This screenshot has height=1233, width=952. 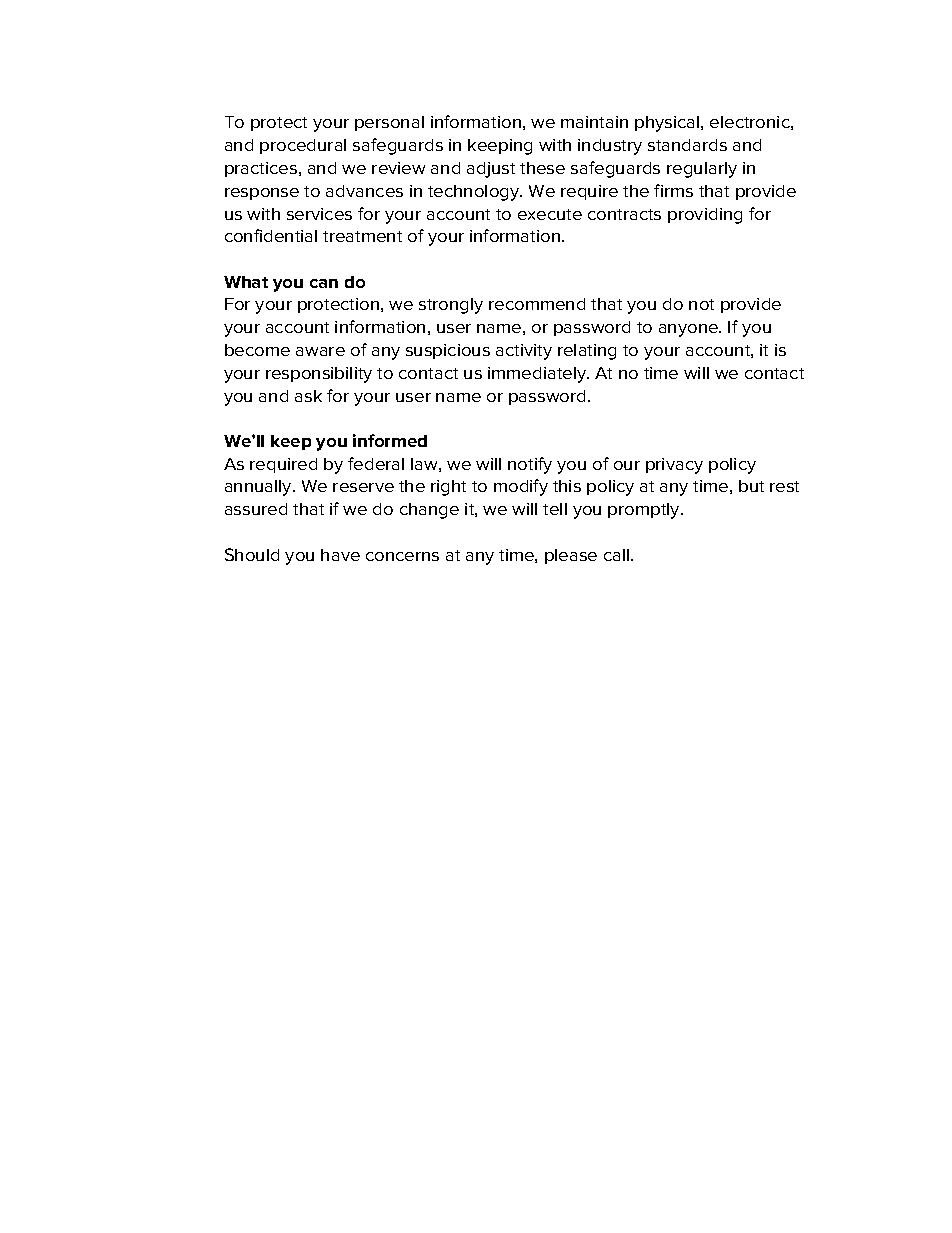 I want to click on procedural, so click(x=303, y=146).
